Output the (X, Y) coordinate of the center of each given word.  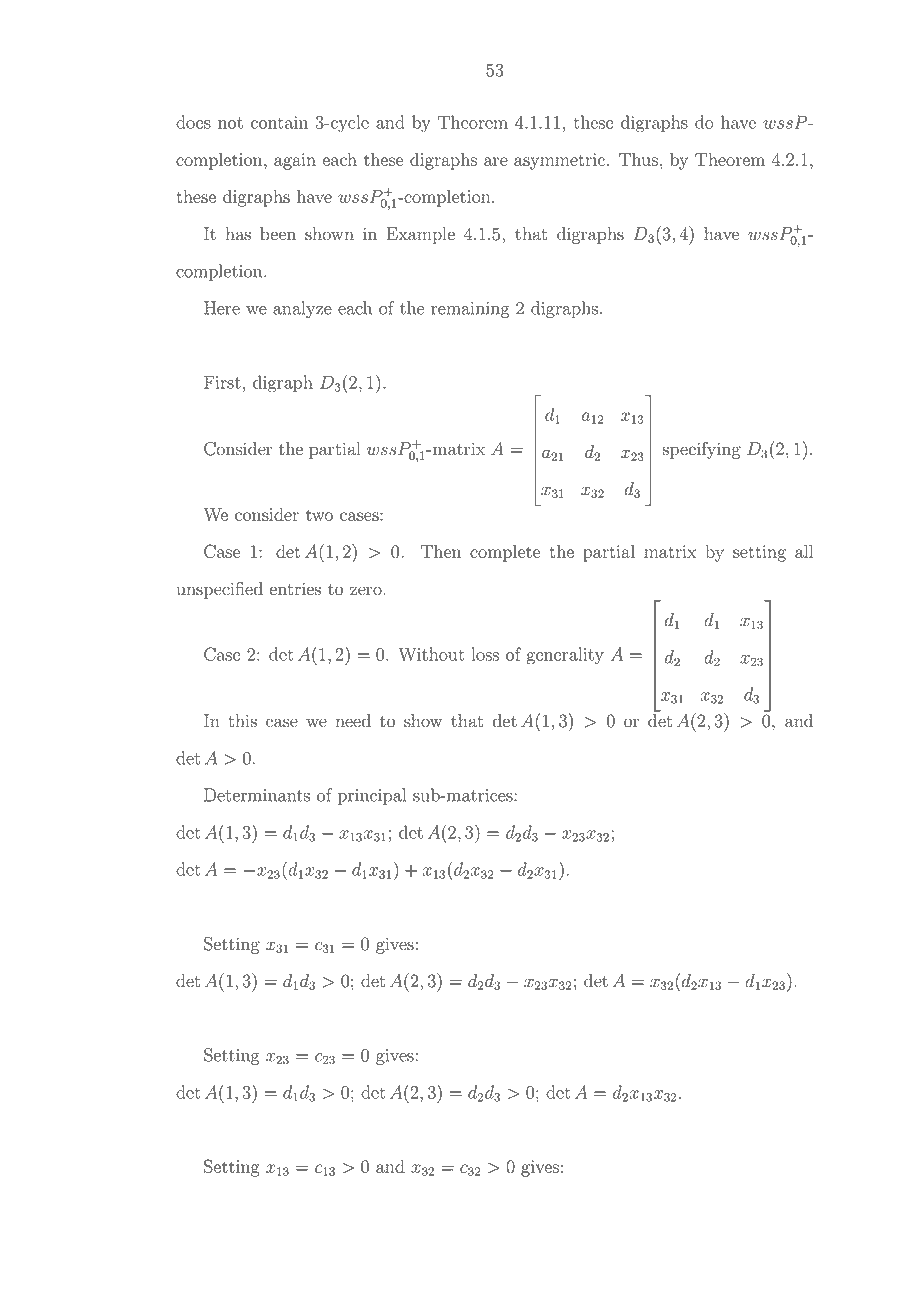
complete (505, 553)
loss (485, 654)
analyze (302, 309)
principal (372, 796)
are (496, 161)
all (804, 551)
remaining (470, 310)
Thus (638, 159)
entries (295, 589)
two (319, 515)
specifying (701, 450)
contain (279, 122)
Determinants (257, 795)
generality (565, 656)
